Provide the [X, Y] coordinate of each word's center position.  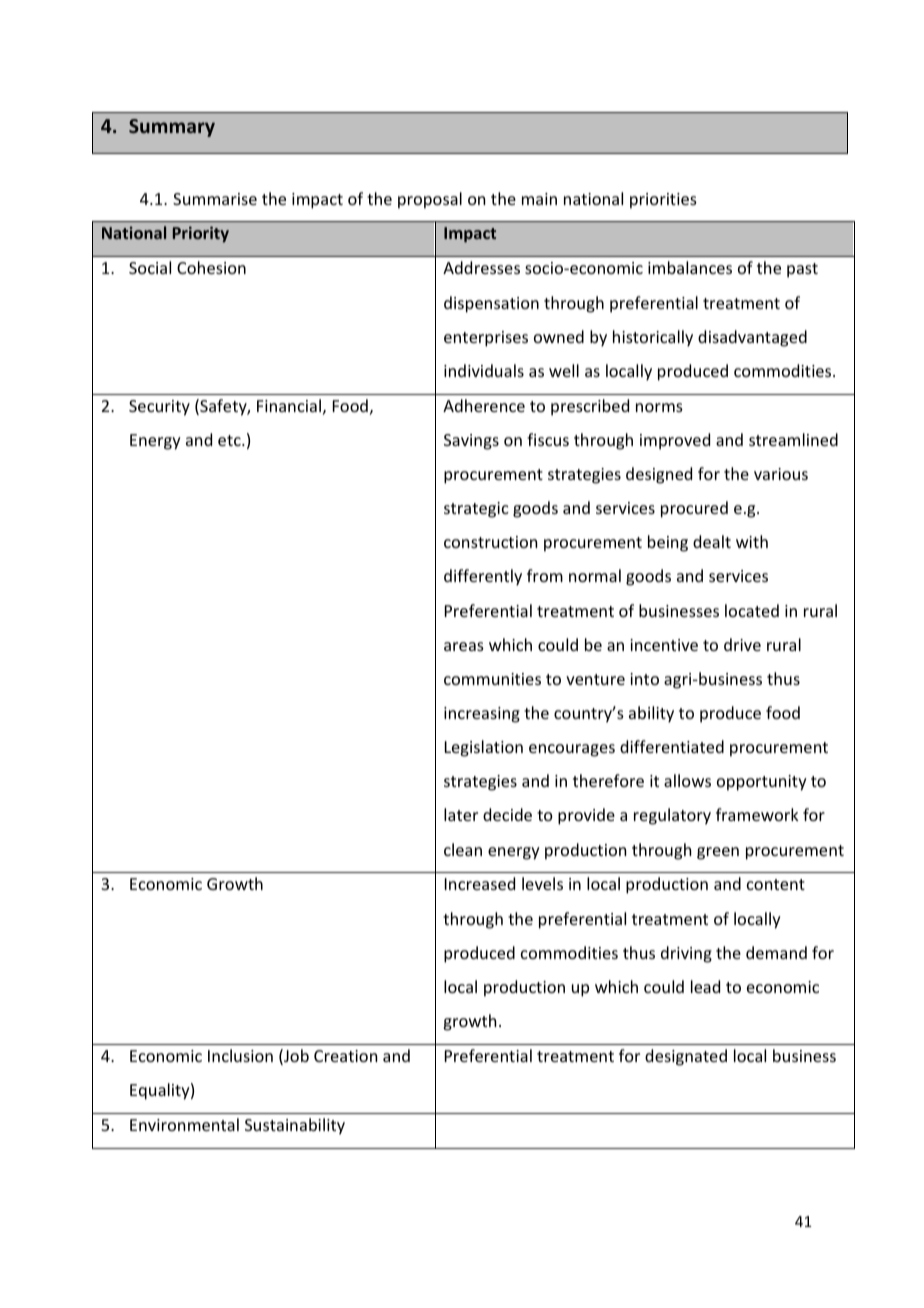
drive [742, 644]
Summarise [215, 199]
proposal [430, 200]
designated [686, 1057]
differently [483, 577]
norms [659, 407]
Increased [480, 883]
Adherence [484, 405]
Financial [289, 405]
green [718, 853]
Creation [345, 1056]
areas [464, 646]
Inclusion [240, 1055]
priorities [663, 201]
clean [463, 849]
